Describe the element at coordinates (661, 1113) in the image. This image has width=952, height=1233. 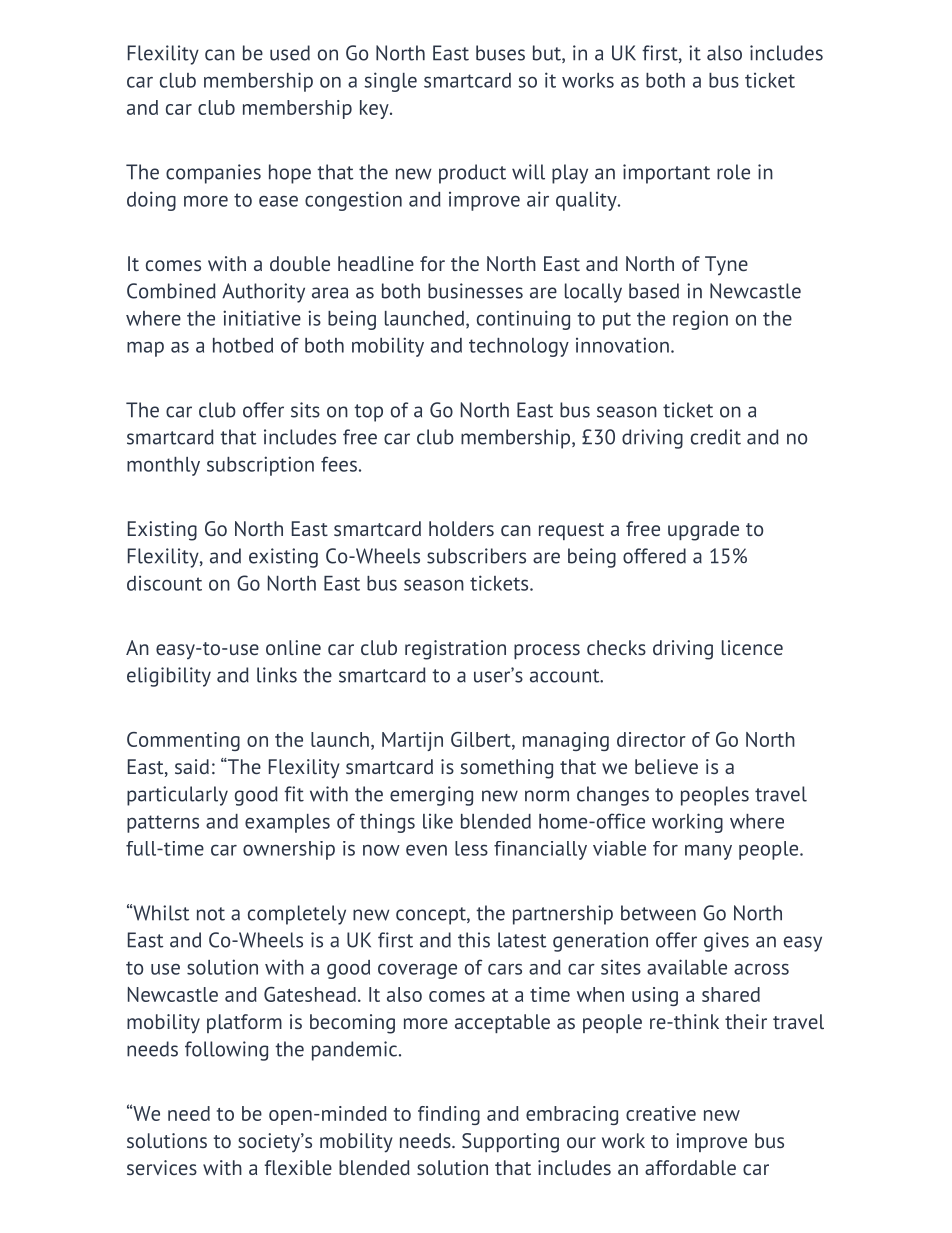
I see `creative` at that location.
